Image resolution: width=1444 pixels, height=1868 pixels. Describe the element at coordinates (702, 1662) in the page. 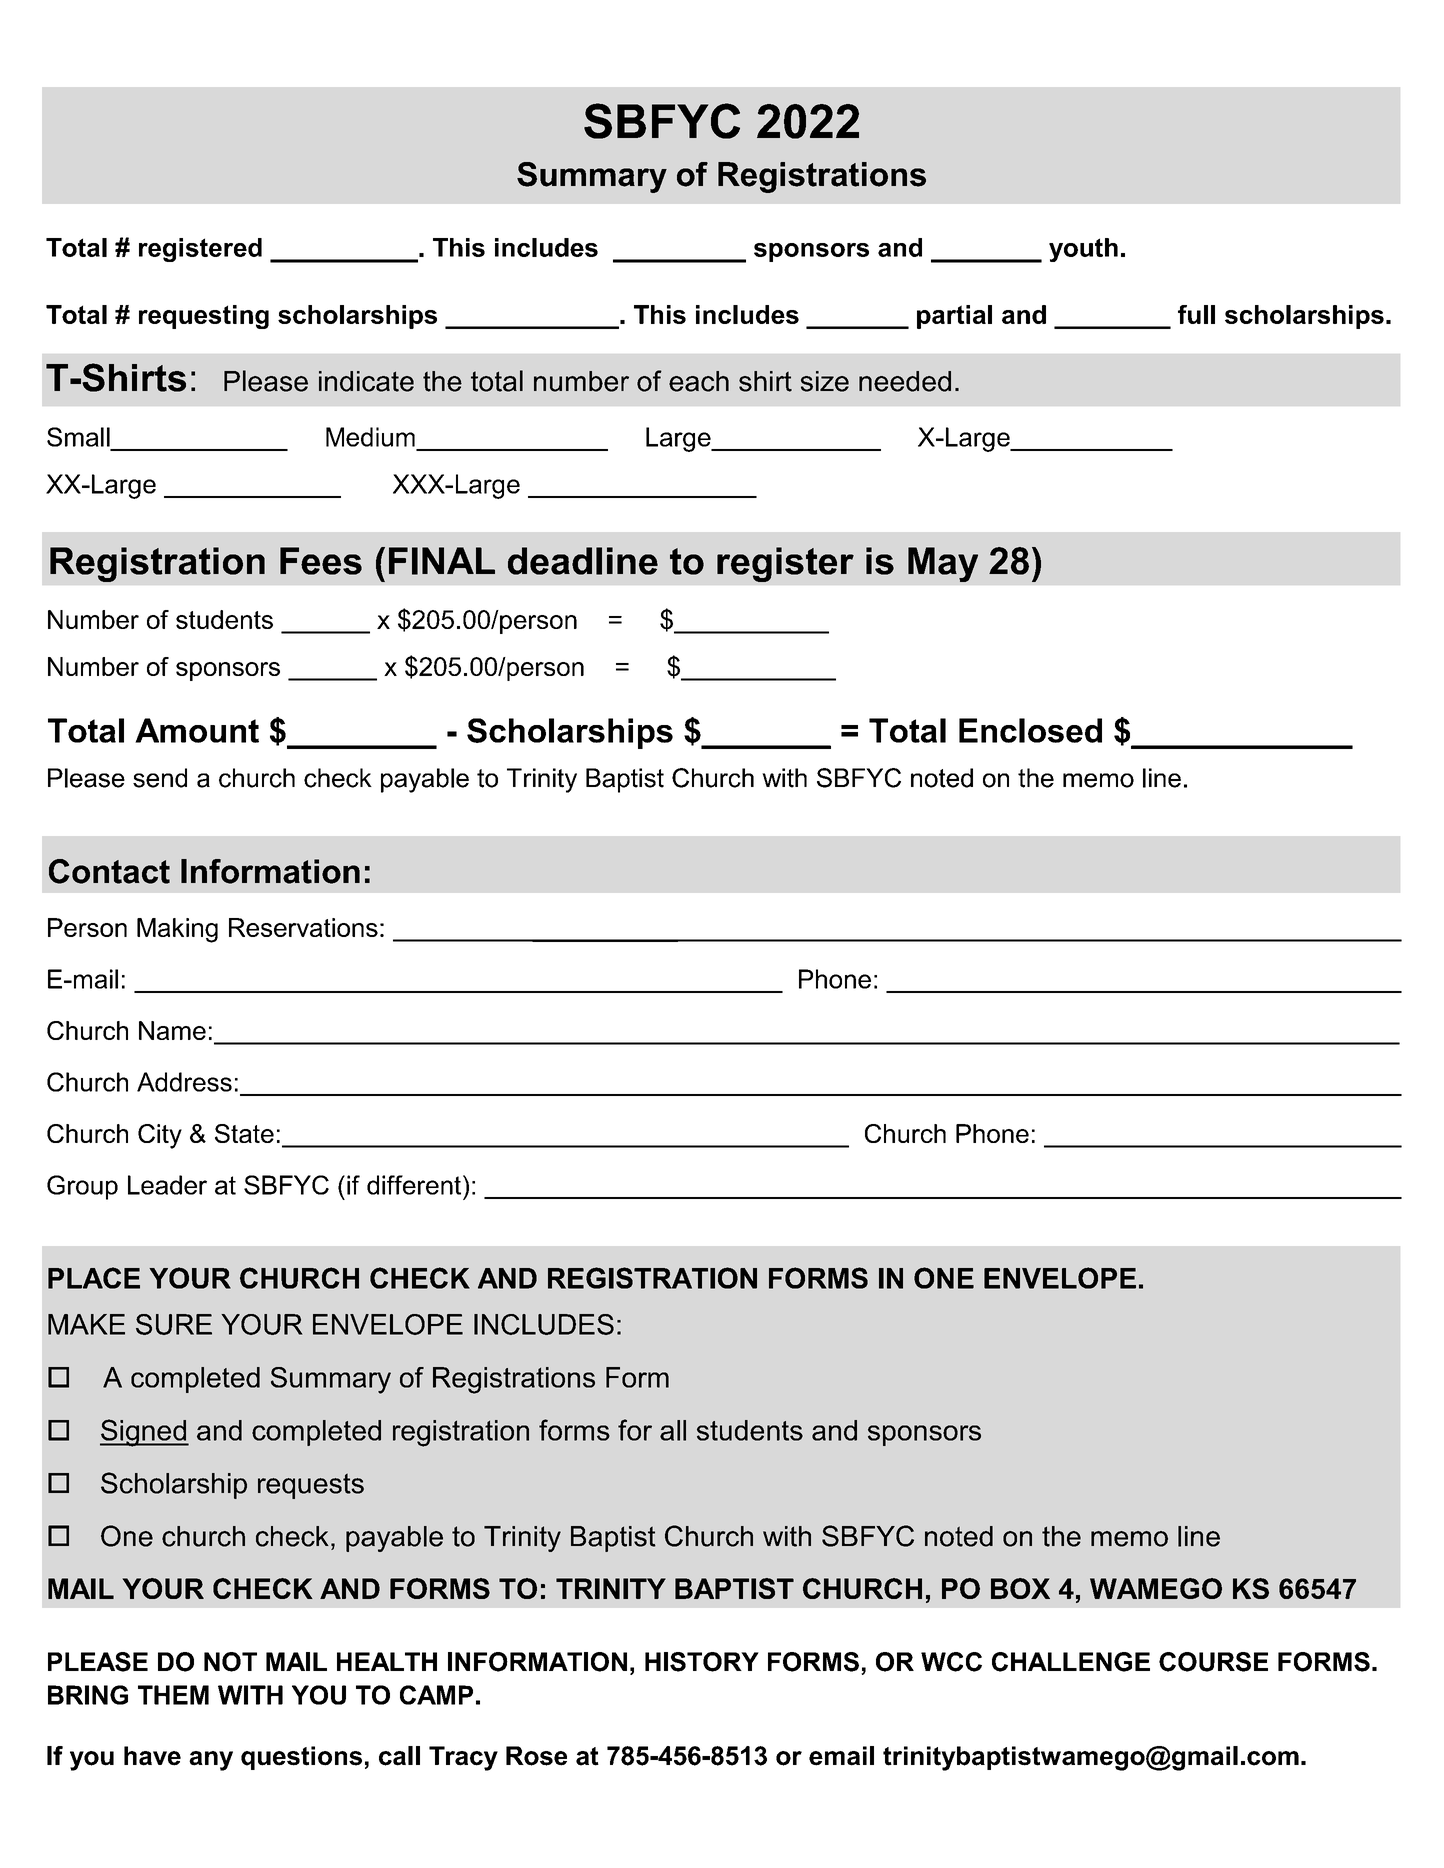

I see `HISTORY` at that location.
